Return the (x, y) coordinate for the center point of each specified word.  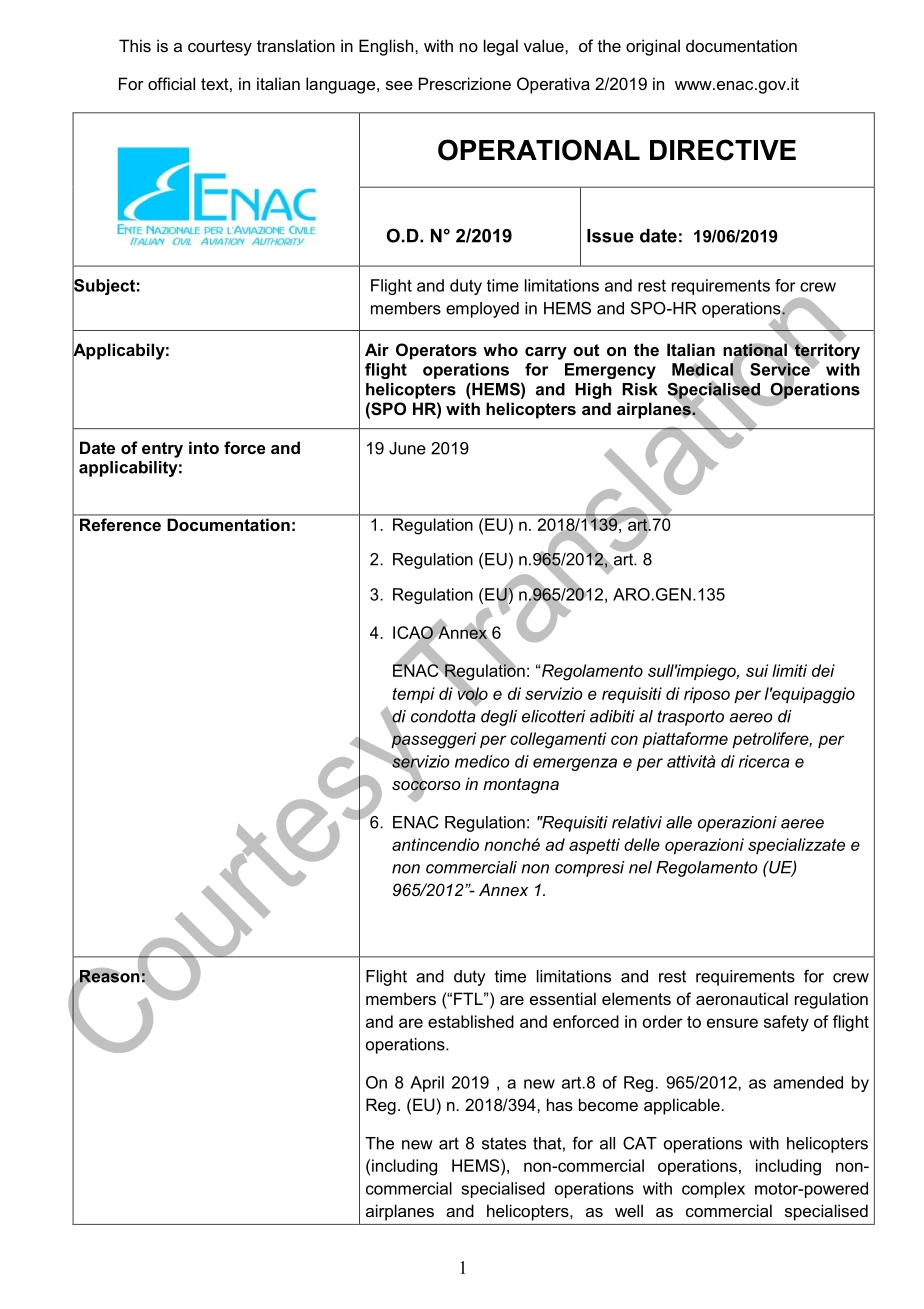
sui (757, 670)
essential (563, 998)
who (500, 349)
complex (713, 1190)
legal (501, 47)
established (471, 1021)
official (171, 83)
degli (499, 718)
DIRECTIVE (723, 150)
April (427, 1084)
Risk (639, 389)
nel (640, 867)
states (504, 1143)
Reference (120, 524)
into (204, 447)
